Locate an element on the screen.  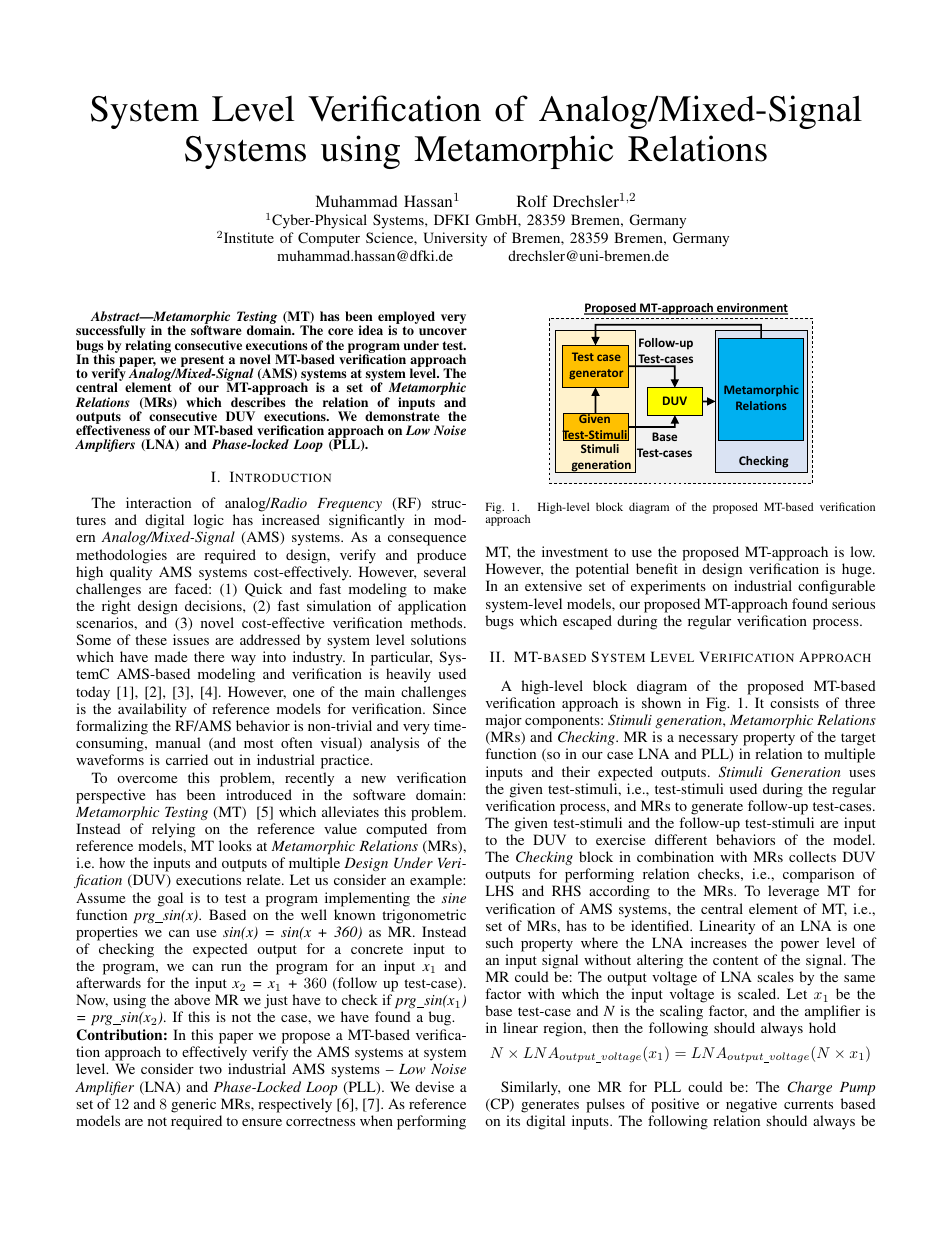
generic is located at coordinates (193, 1105).
